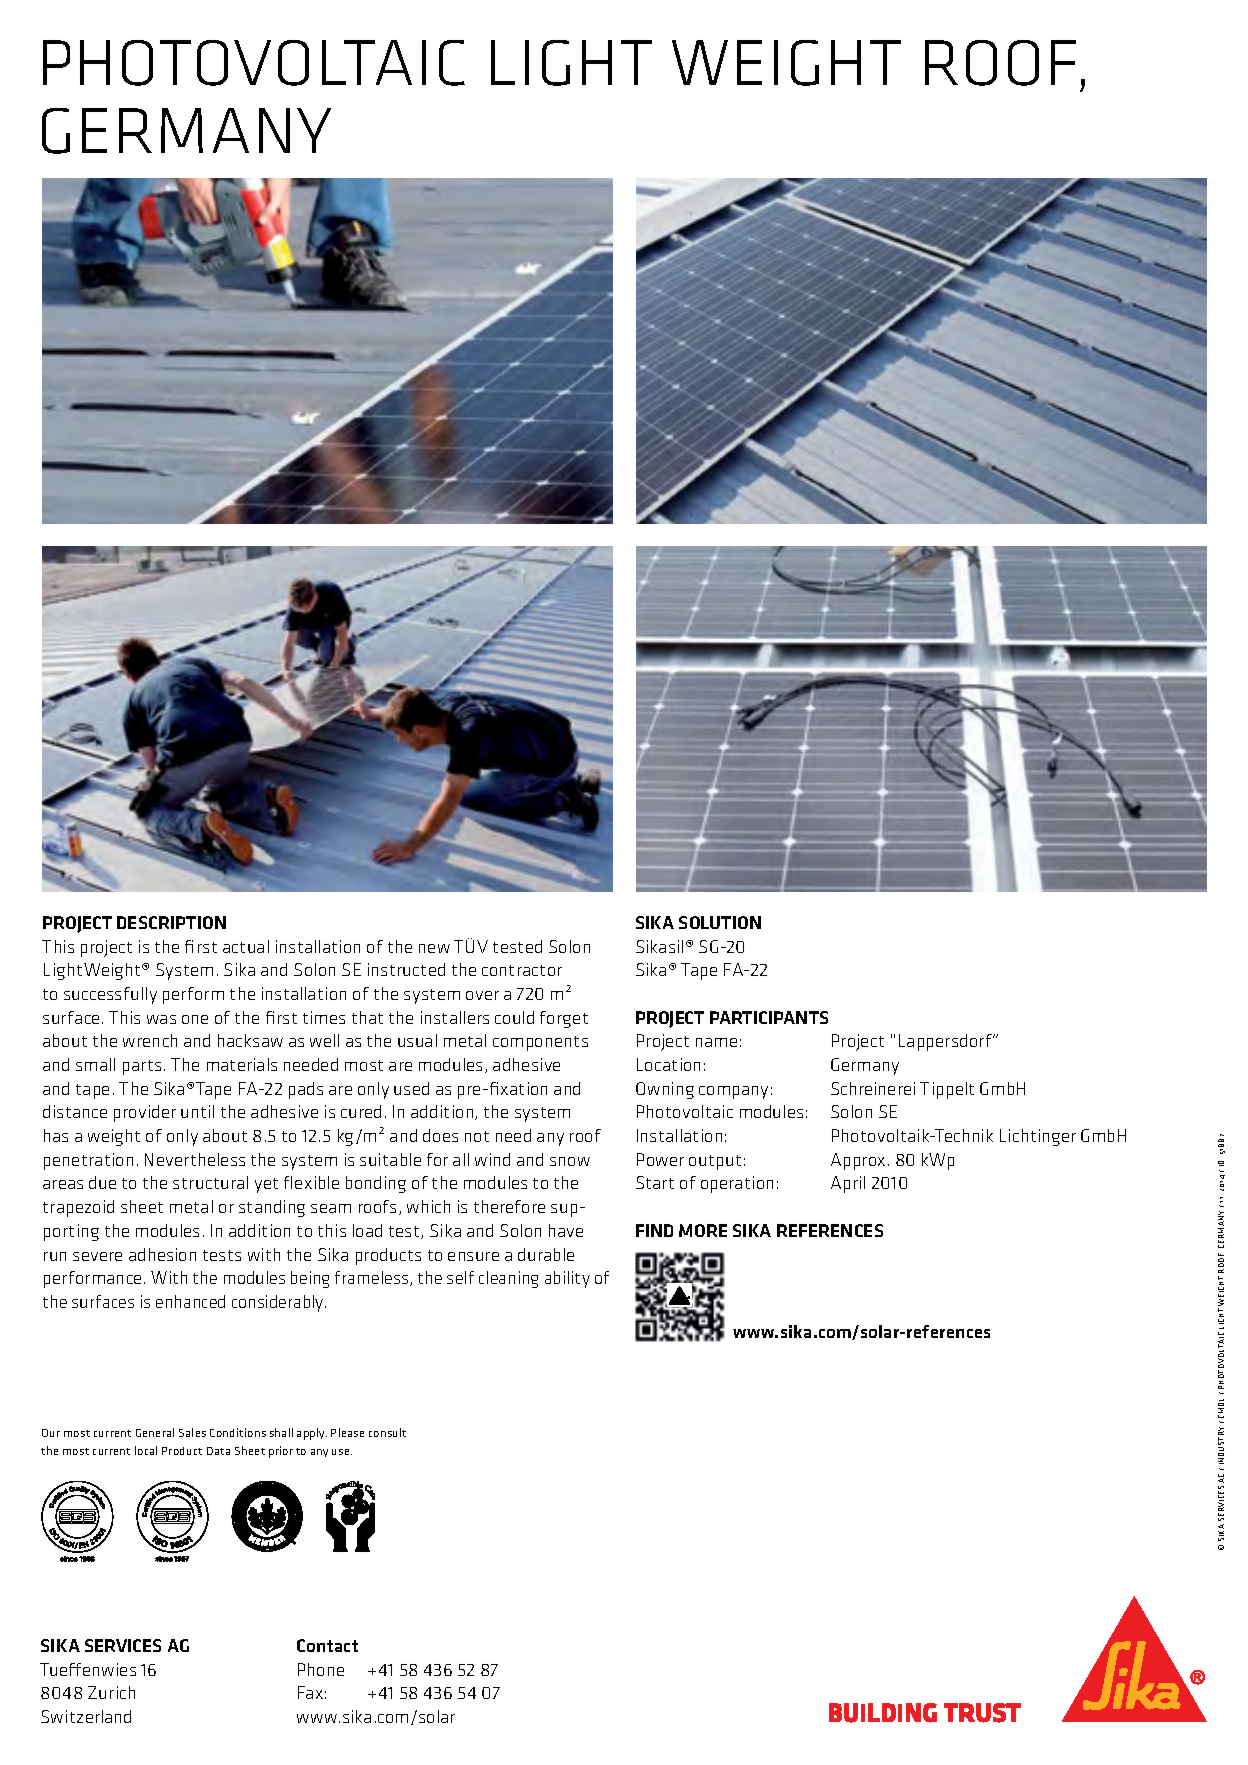 The height and width of the screenshot is (1765, 1248). Describe the element at coordinates (720, 922) in the screenshot. I see `SOLUTION` at that location.
